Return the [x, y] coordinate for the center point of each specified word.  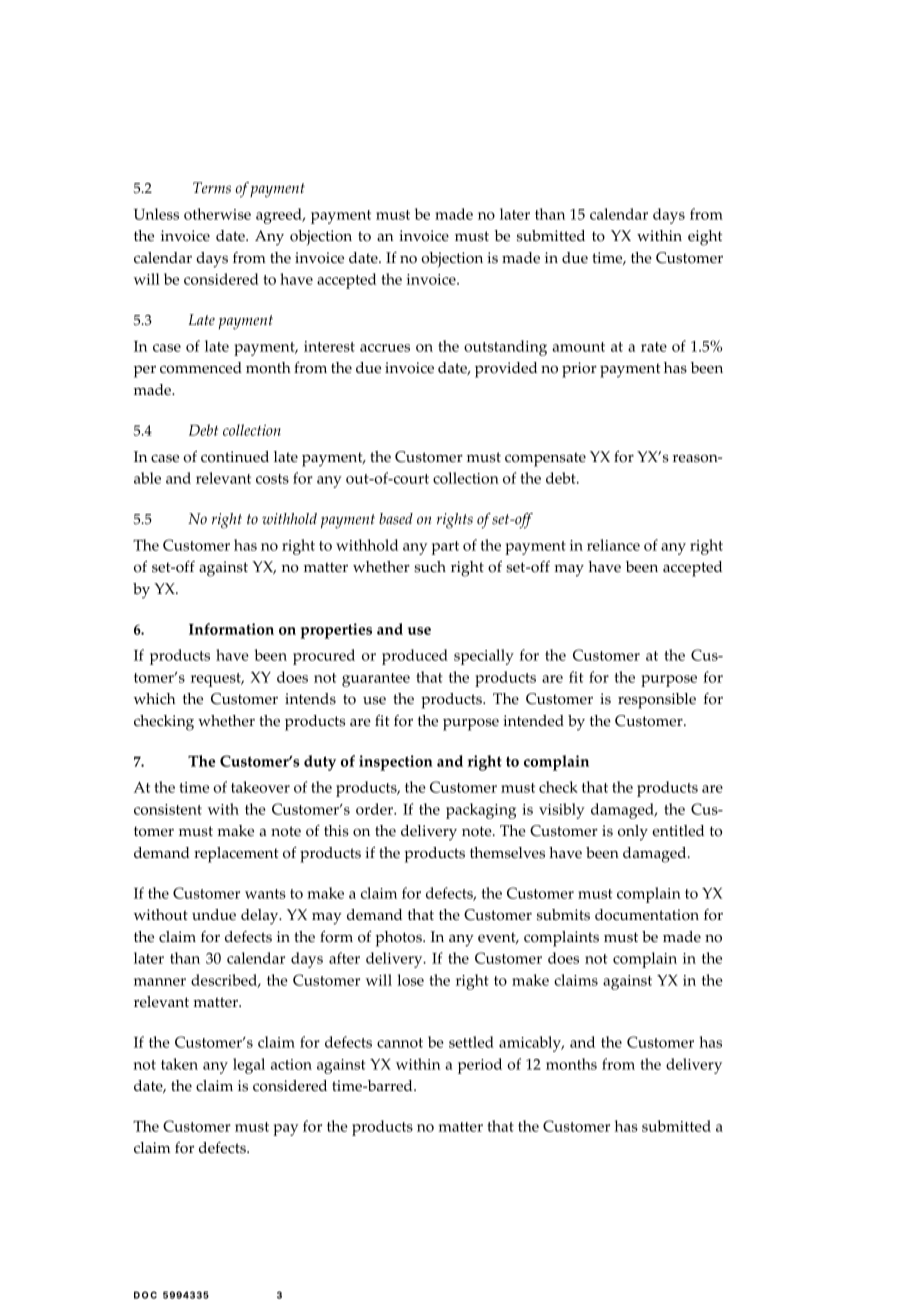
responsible [657, 701]
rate [654, 347]
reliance [613, 545]
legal [249, 1066]
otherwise [217, 214]
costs [272, 479]
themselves [507, 853]
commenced [201, 368]
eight [705, 238]
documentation [647, 915]
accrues [385, 348]
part [445, 548]
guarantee [376, 680]
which [154, 699]
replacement [236, 855]
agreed [280, 216]
